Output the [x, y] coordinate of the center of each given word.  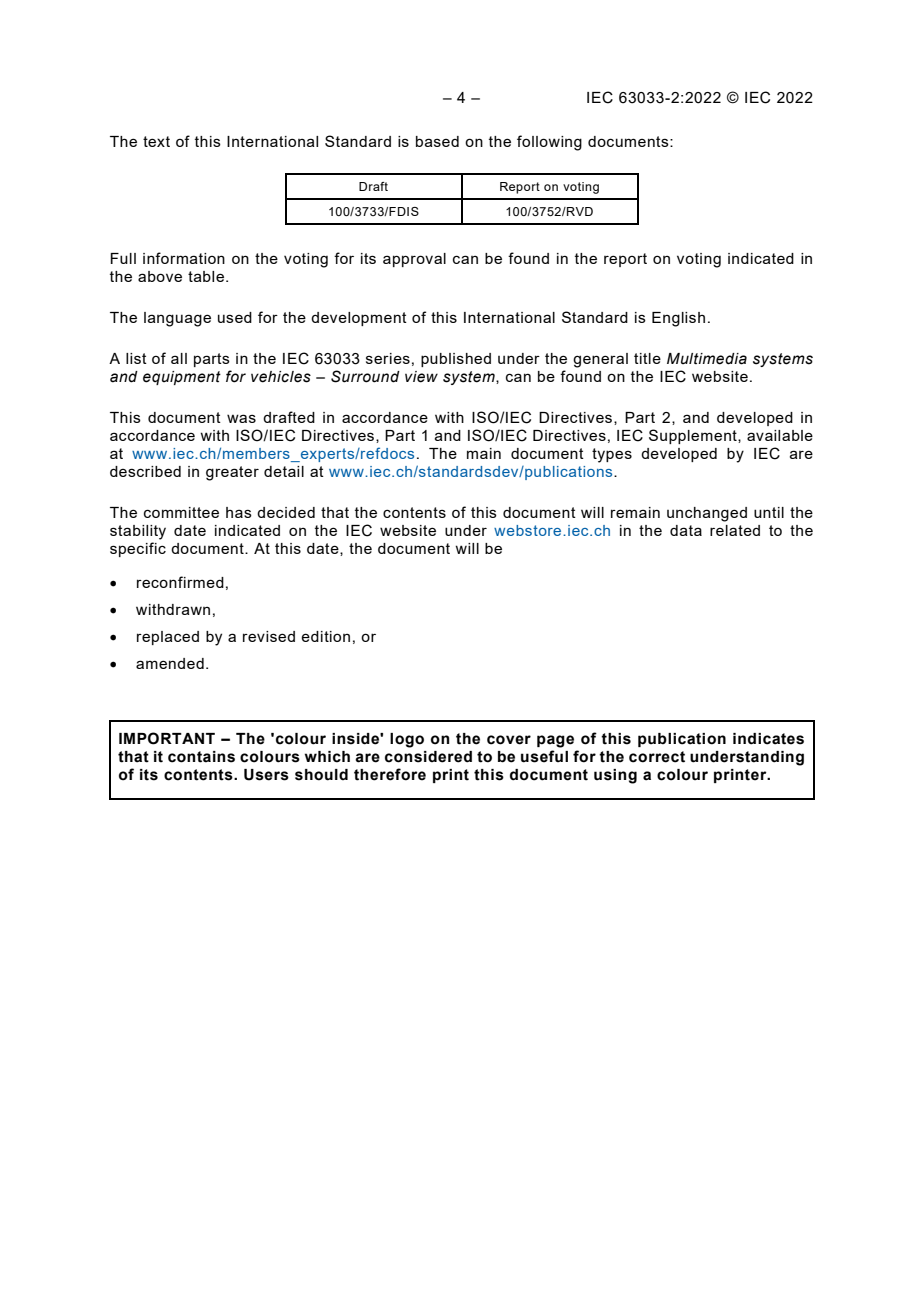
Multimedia [707, 359]
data [686, 530]
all [179, 358]
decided [286, 512]
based [437, 141]
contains [201, 757]
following [549, 143]
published [456, 360]
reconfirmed [180, 582]
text [156, 141]
